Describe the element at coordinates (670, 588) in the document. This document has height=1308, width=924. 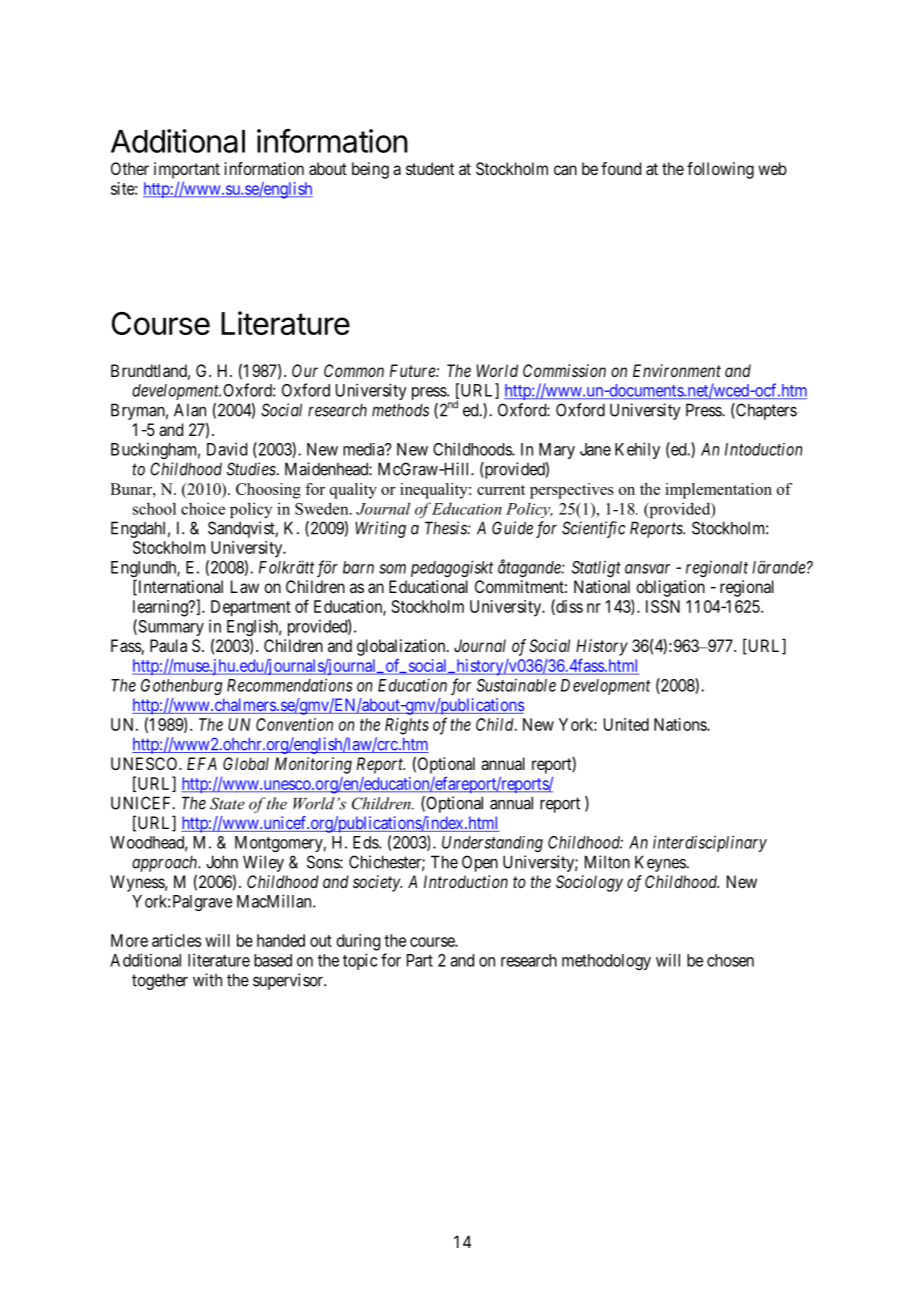
I see `obligation` at that location.
